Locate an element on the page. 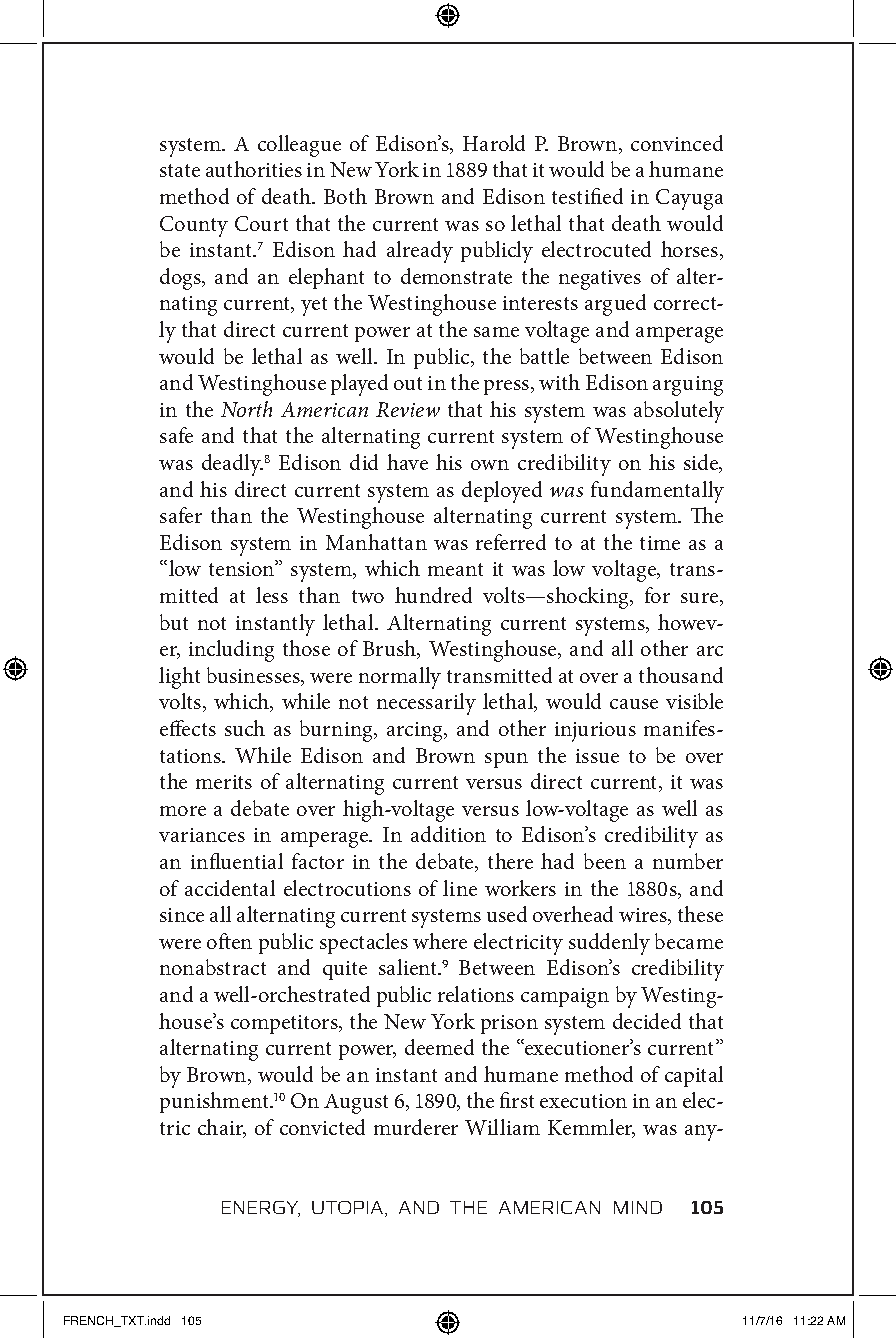 The height and width of the image is (1338, 896). ENERGY is located at coordinates (261, 1209).
